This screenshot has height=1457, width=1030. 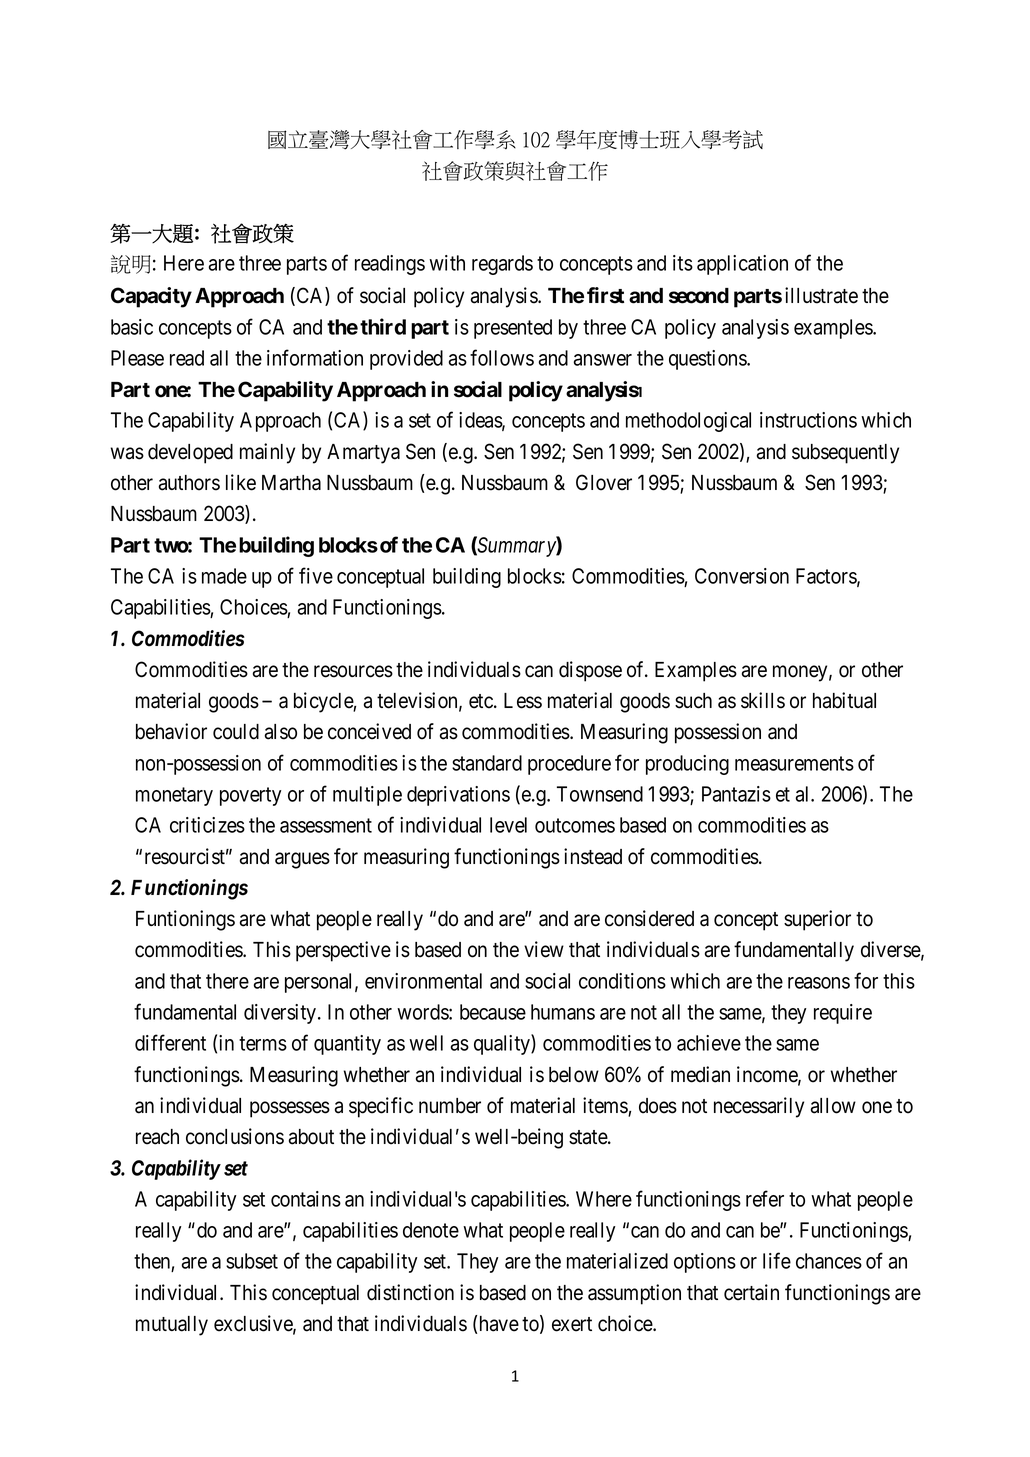 What do you see at coordinates (151, 297) in the screenshot?
I see `Capacity` at bounding box center [151, 297].
